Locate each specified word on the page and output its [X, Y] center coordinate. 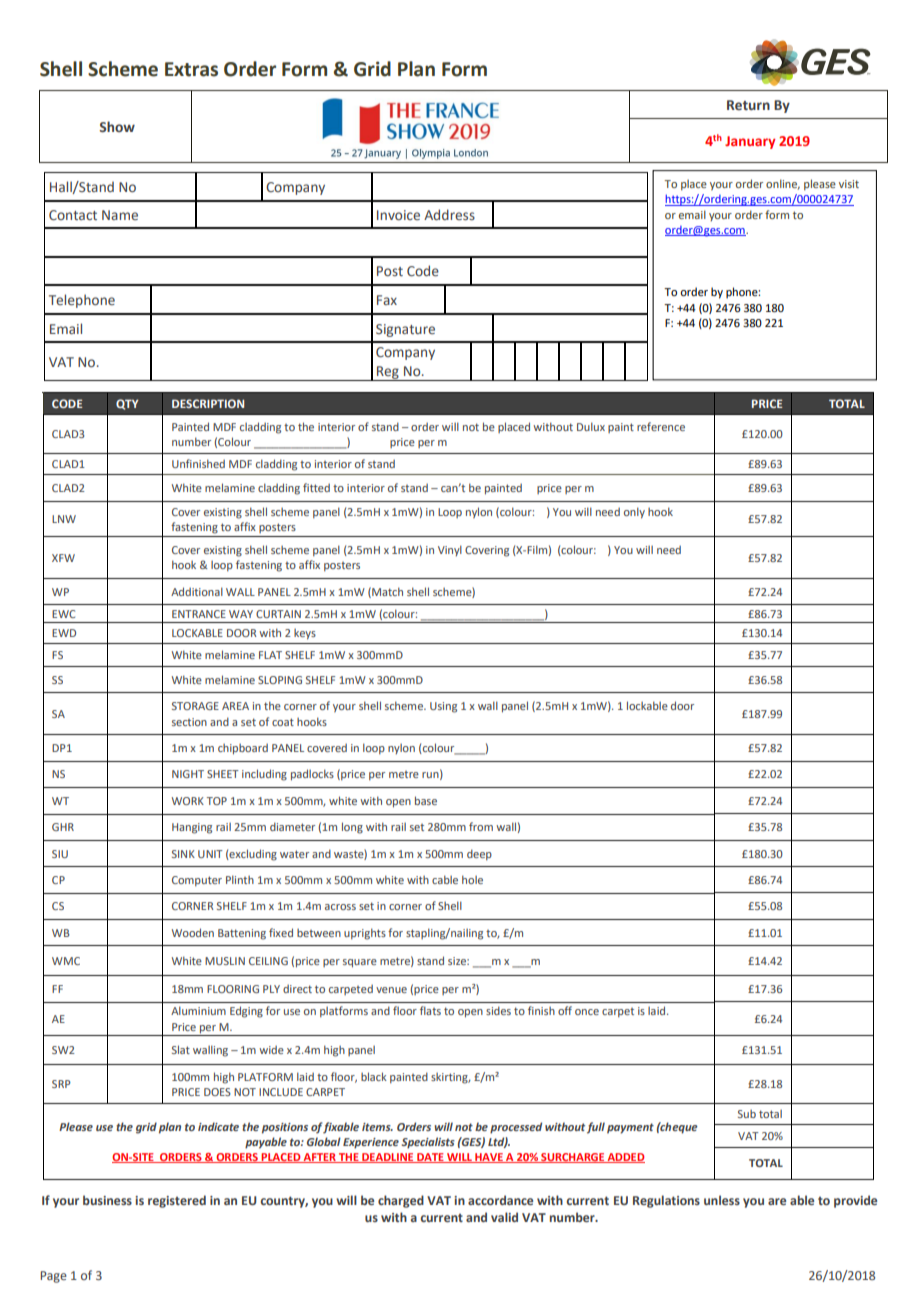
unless [722, 1200]
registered [177, 1201]
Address [449, 214]
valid [504, 1217]
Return [748, 105]
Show [117, 126]
